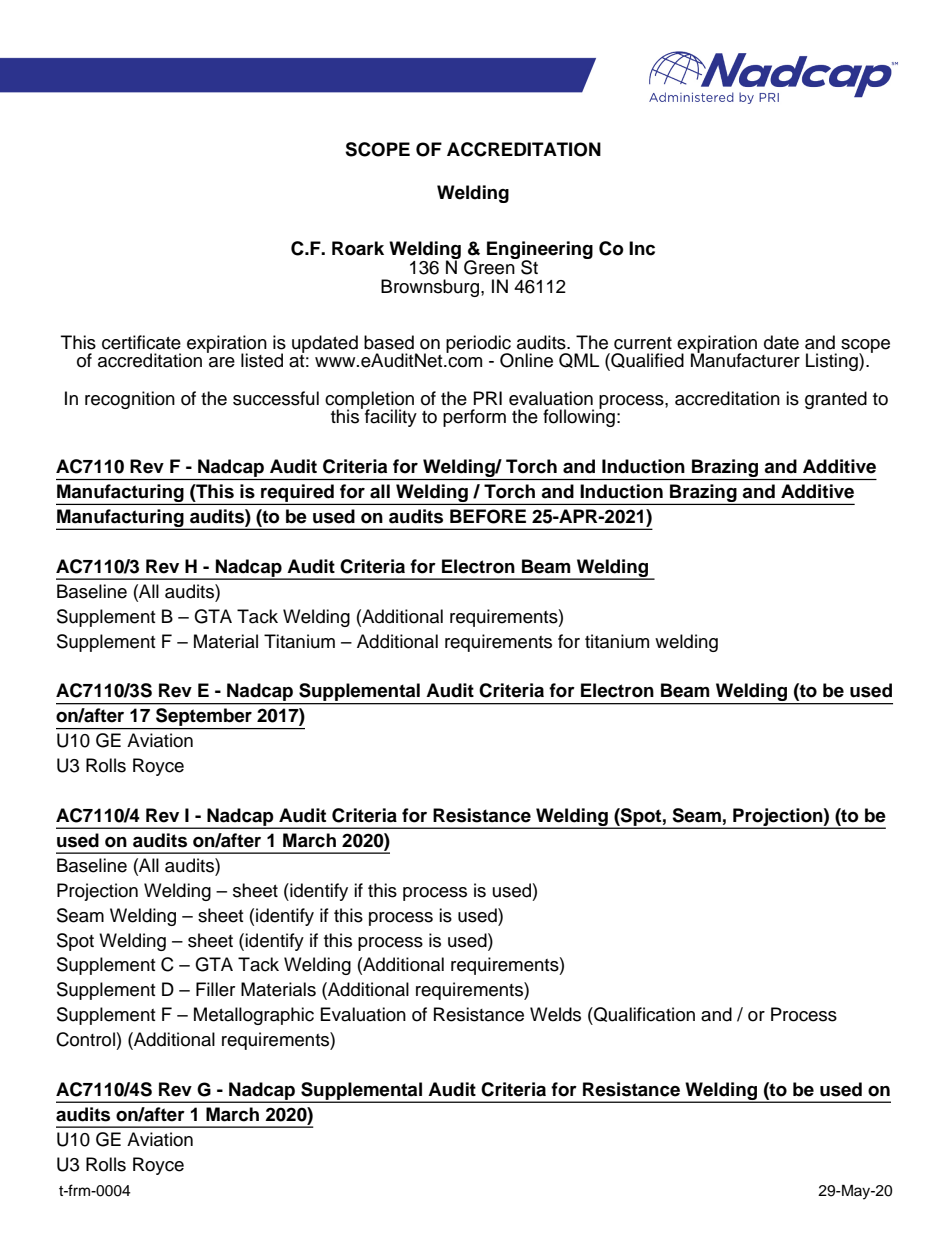  What do you see at coordinates (204, 718) in the screenshot?
I see `September` at bounding box center [204, 718].
